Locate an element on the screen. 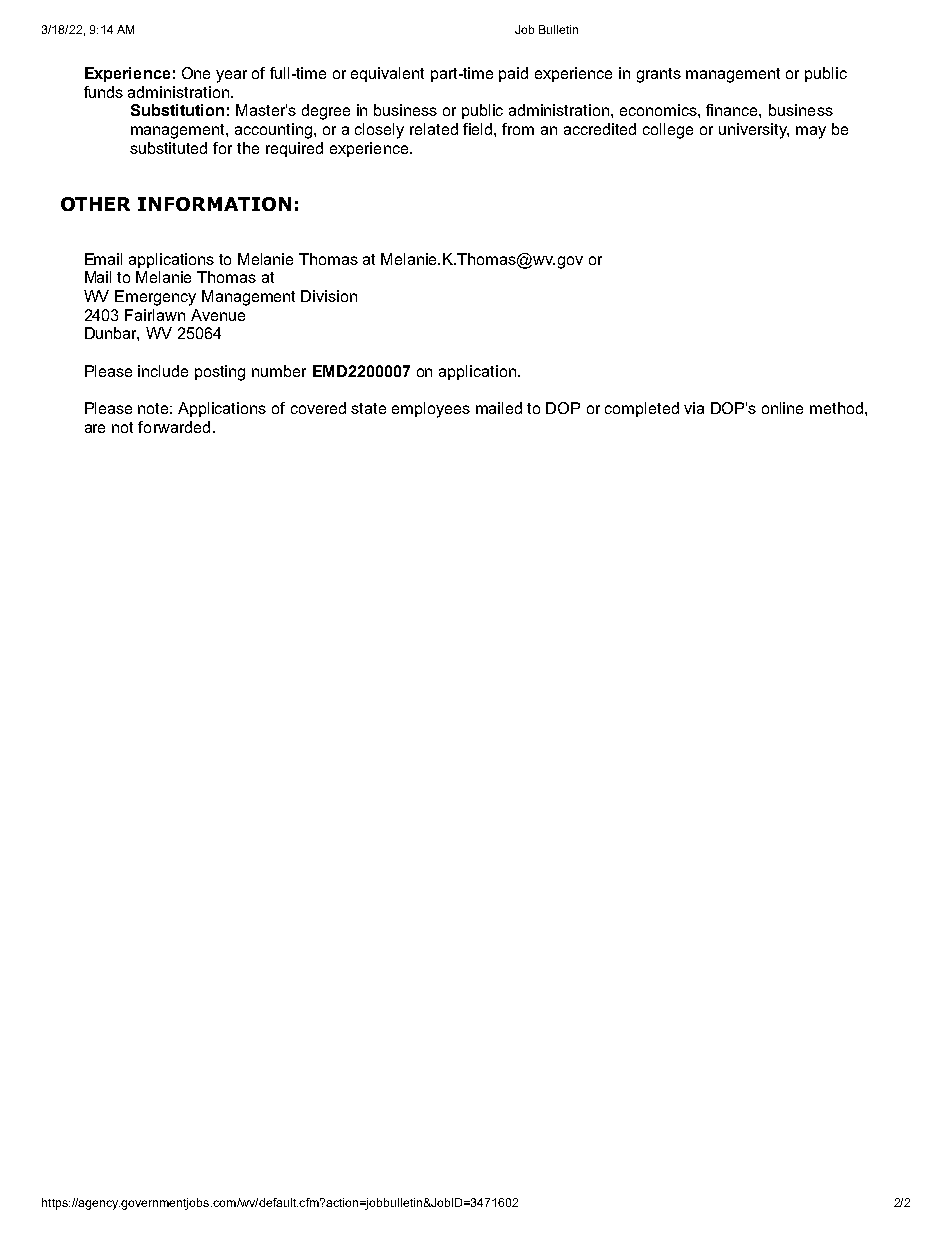 The width and height of the screenshot is (952, 1233). may is located at coordinates (811, 132).
